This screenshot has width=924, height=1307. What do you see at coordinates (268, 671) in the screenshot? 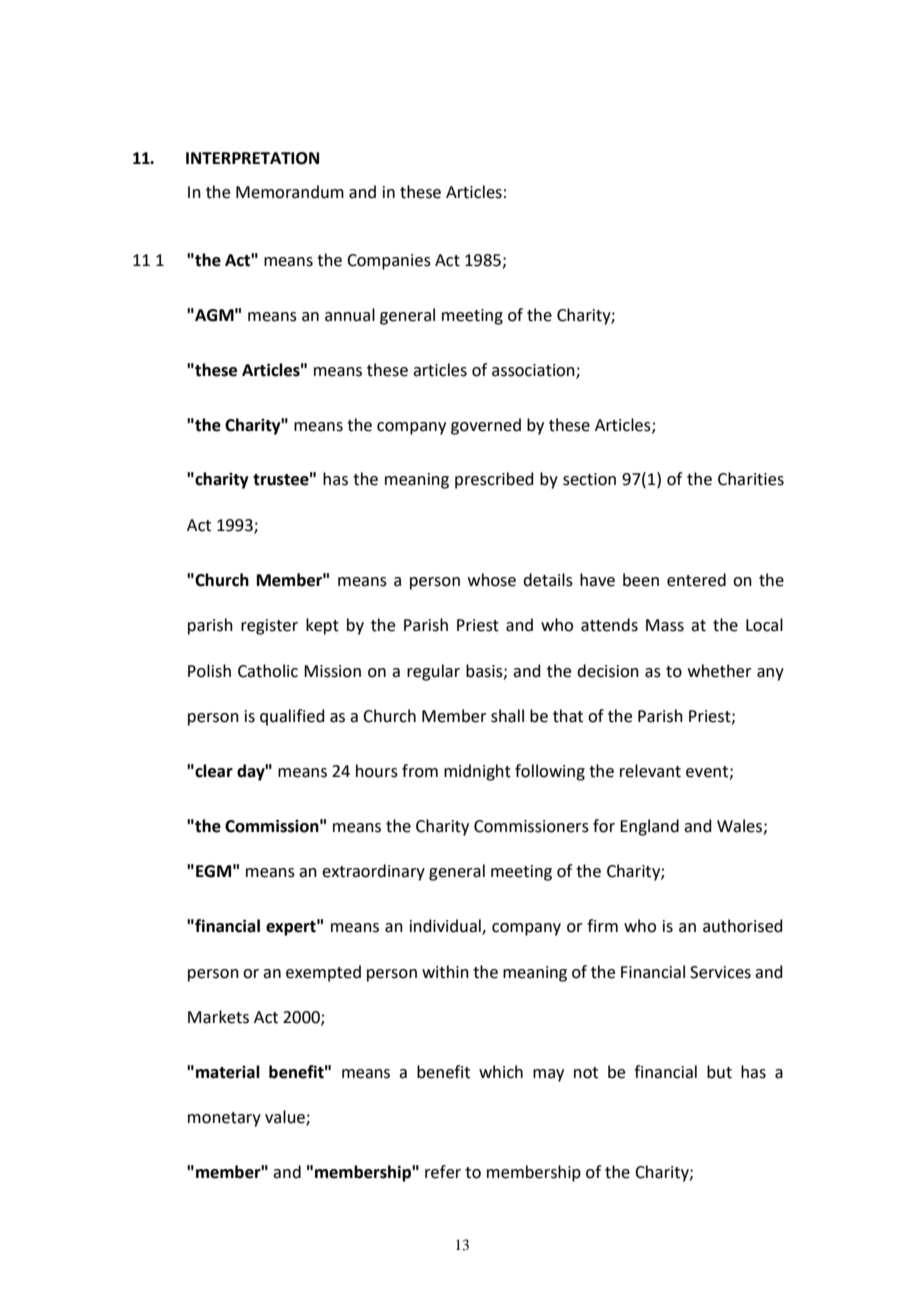
I see `Catholic` at bounding box center [268, 671].
